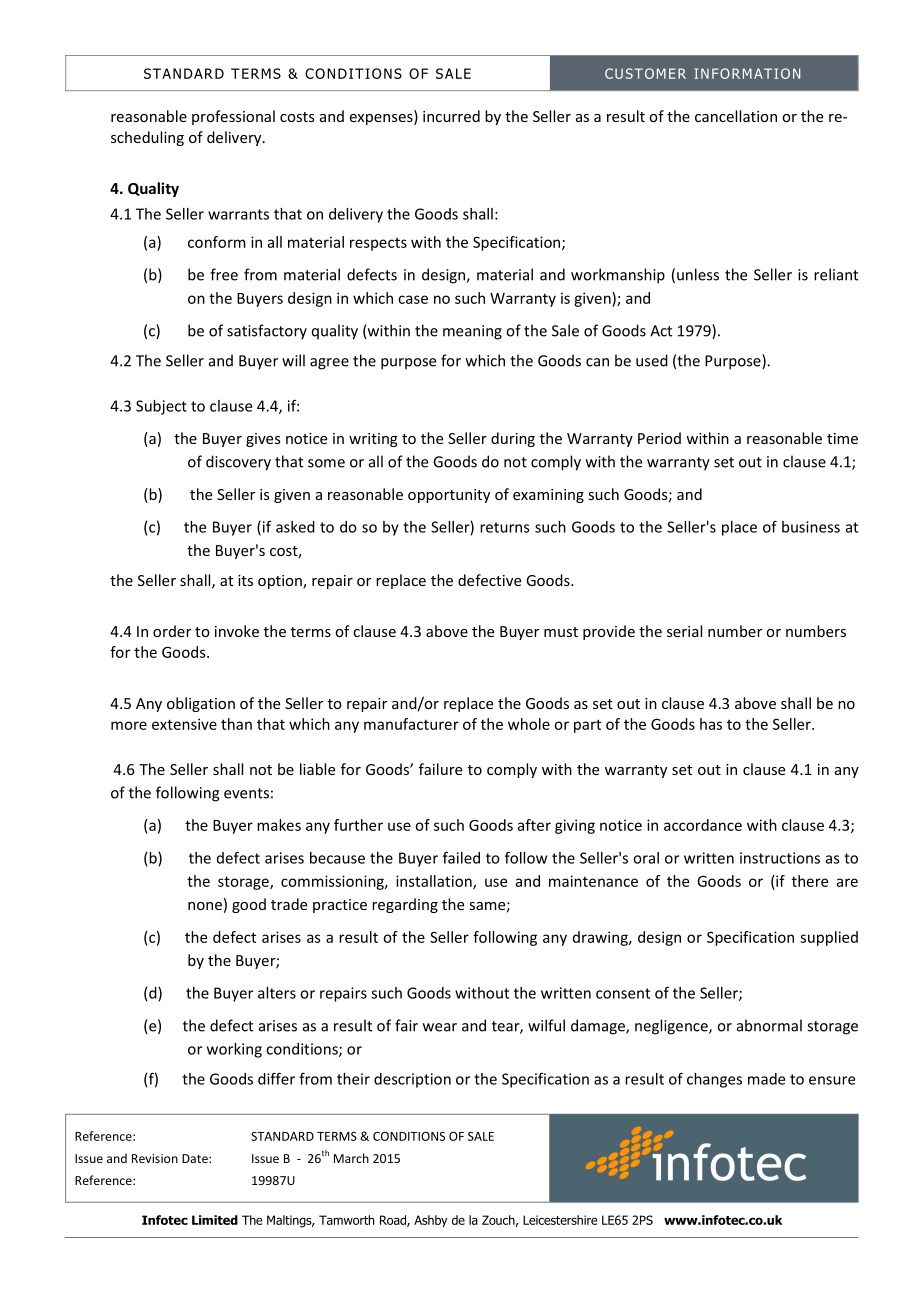 The image size is (924, 1308). What do you see at coordinates (766, 1079) in the page?
I see `made` at bounding box center [766, 1079].
